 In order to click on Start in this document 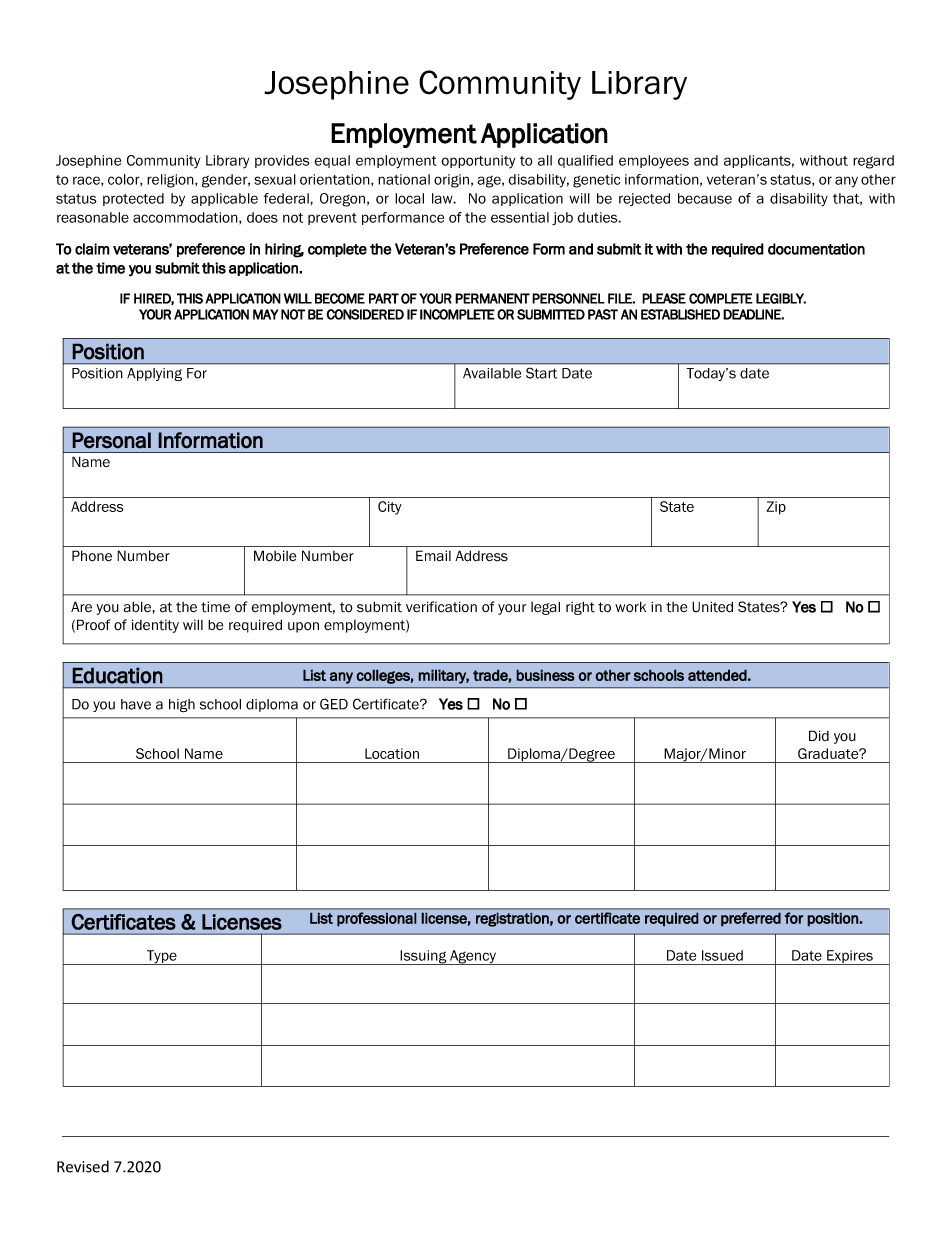, I will do `click(541, 373)`.
